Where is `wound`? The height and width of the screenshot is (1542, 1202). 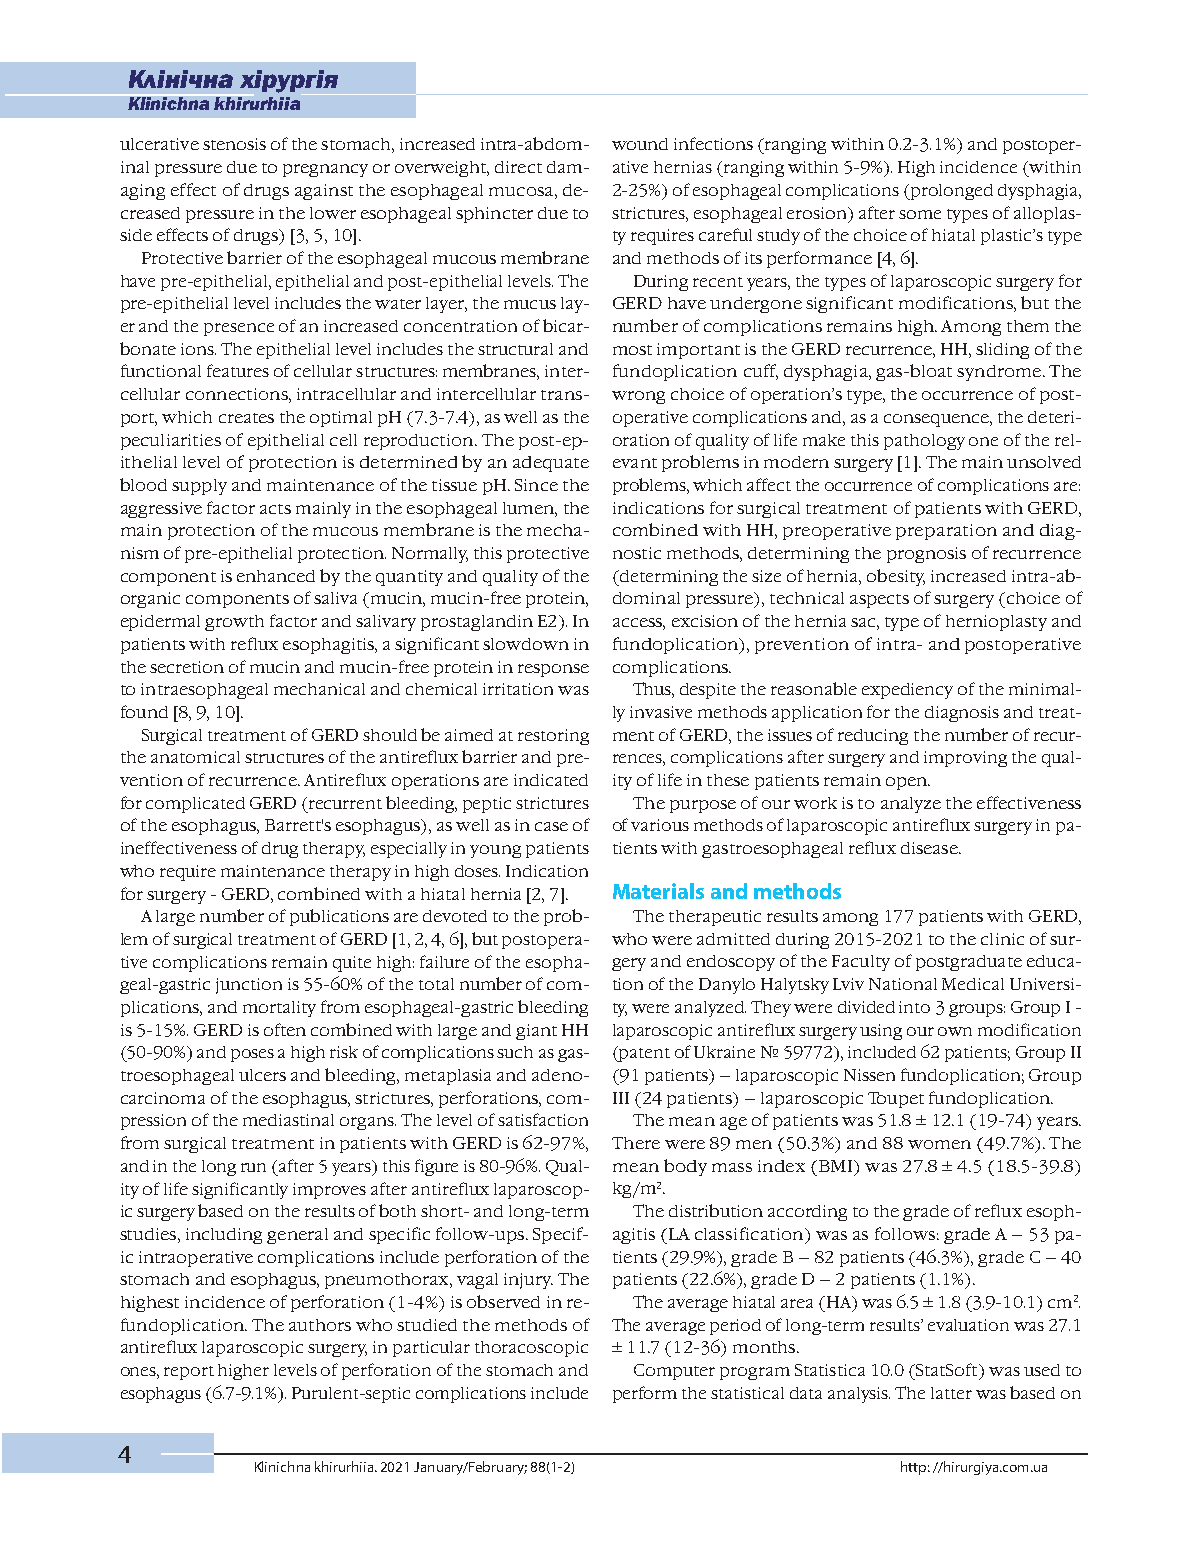 wound is located at coordinates (640, 144).
